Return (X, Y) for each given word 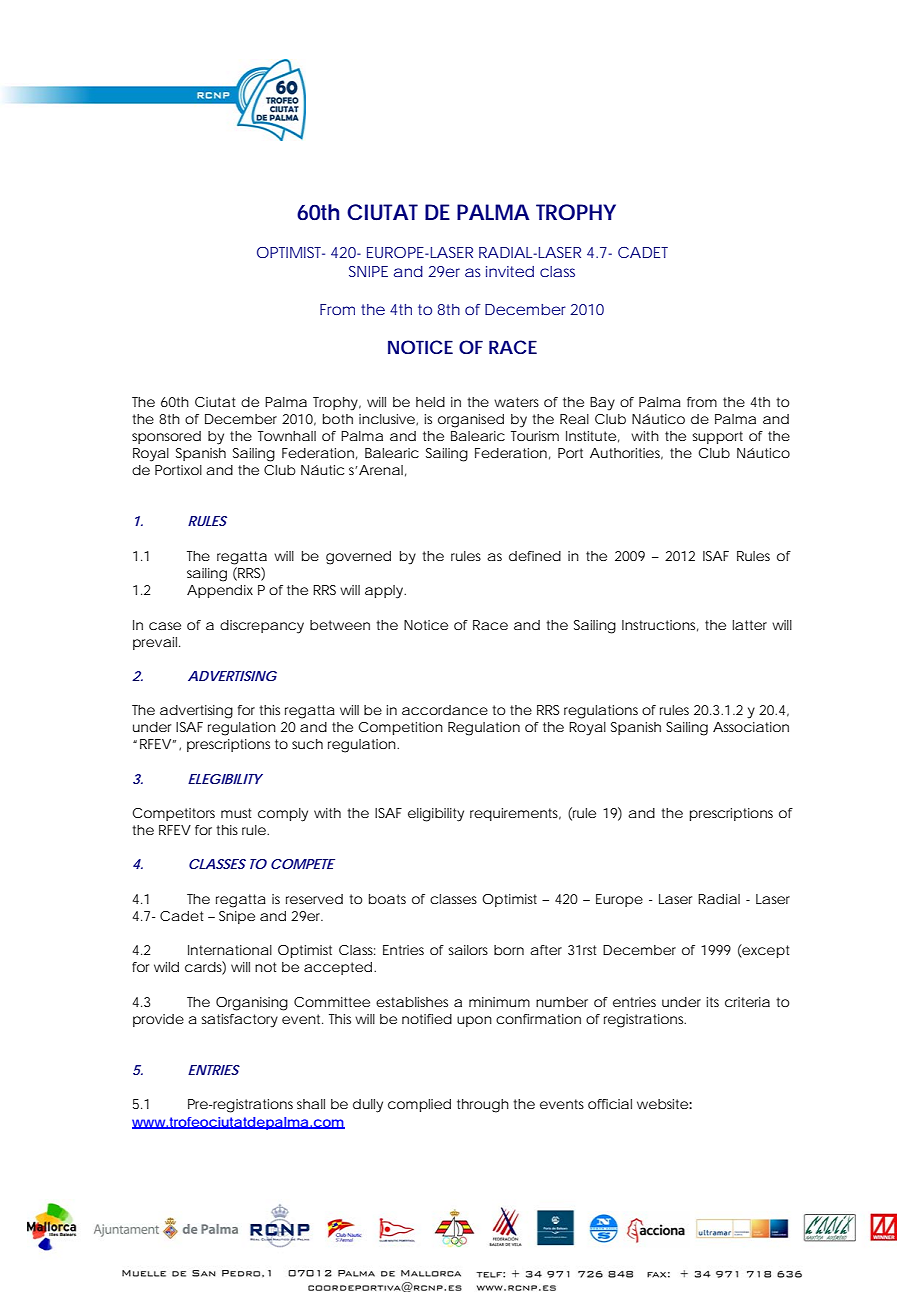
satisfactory (239, 1021)
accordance (445, 710)
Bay (602, 404)
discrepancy (262, 627)
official (610, 1104)
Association (751, 727)
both (338, 419)
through (483, 1106)
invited (510, 271)
